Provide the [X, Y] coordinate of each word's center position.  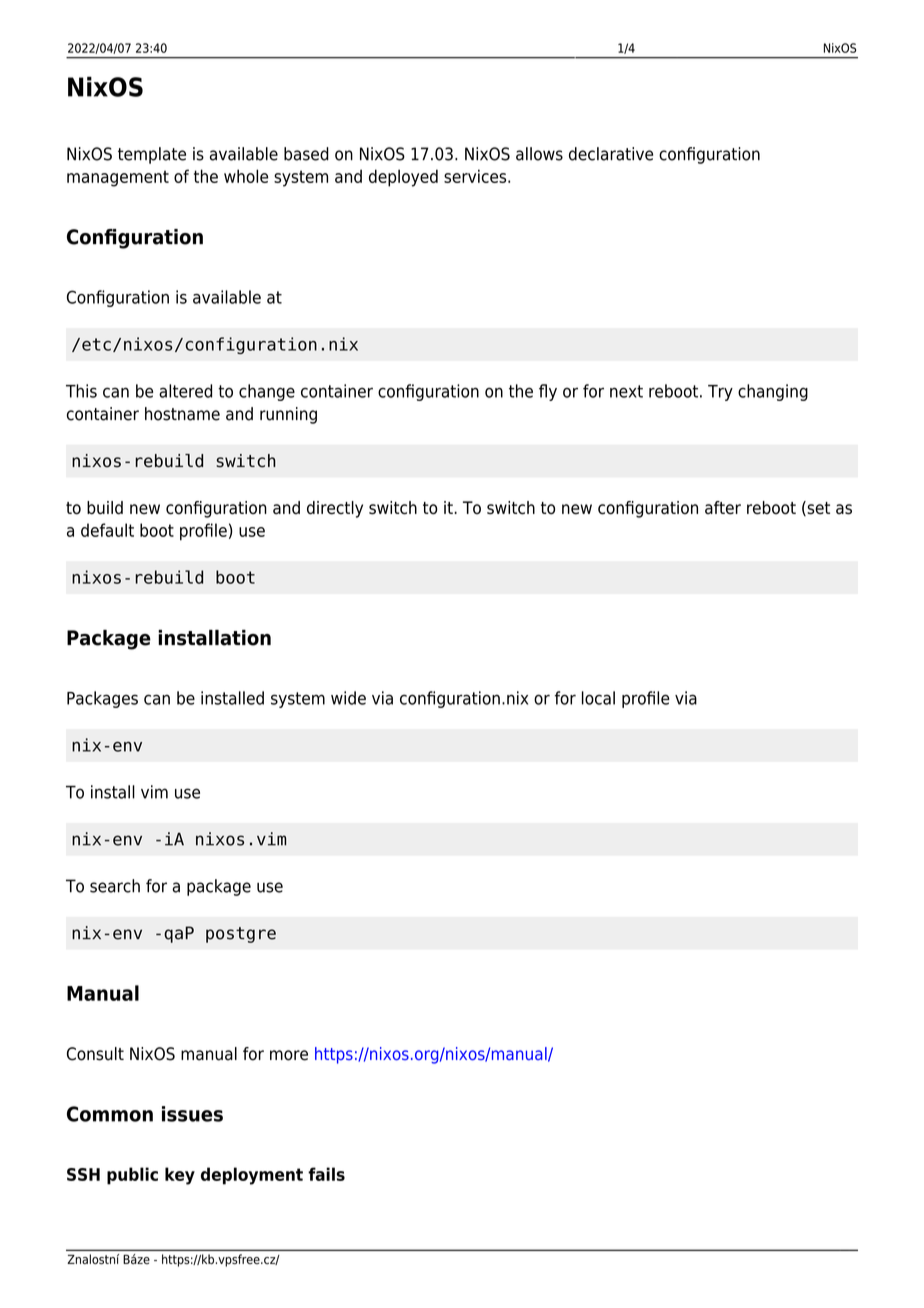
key [180, 1176]
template [152, 155]
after [723, 508]
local [598, 698]
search [115, 886]
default [107, 530]
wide [348, 698]
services [476, 176]
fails [326, 1174]
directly [335, 509]
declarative [611, 154]
